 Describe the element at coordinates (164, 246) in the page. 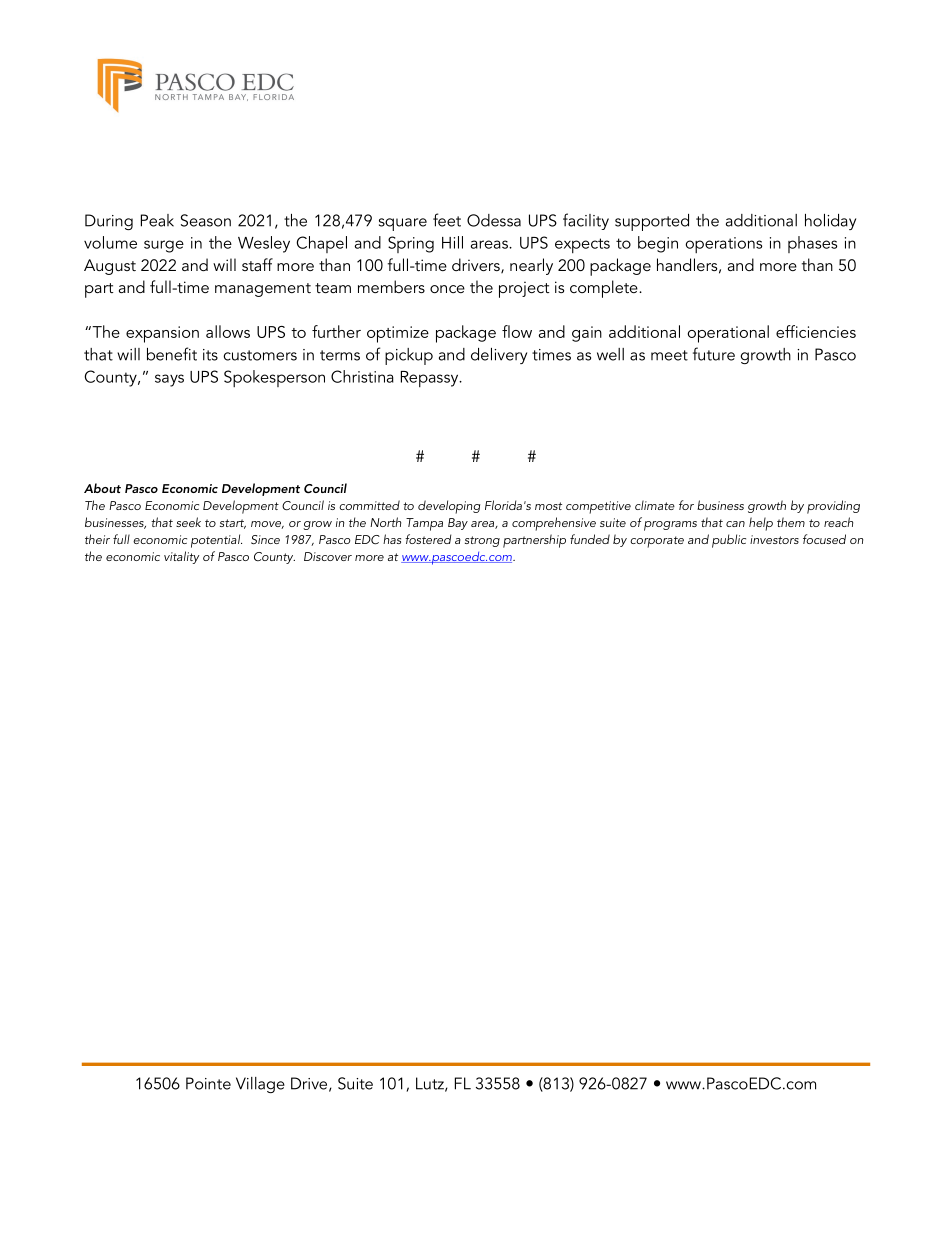

I see `surge` at that location.
